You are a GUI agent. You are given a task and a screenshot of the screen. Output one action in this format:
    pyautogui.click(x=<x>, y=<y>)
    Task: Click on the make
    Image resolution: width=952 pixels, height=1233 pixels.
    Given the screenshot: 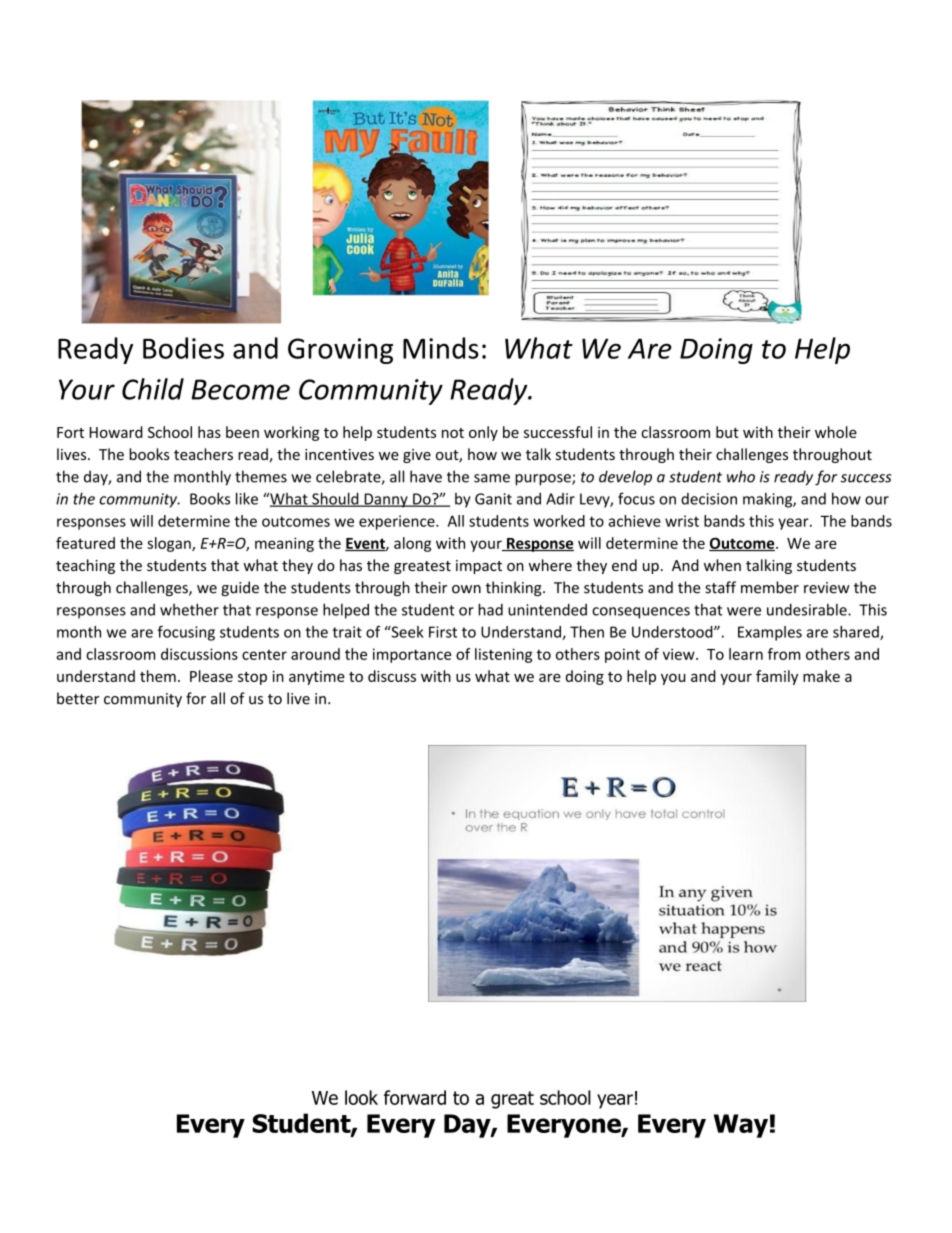 What is the action you would take?
    pyautogui.click(x=821, y=676)
